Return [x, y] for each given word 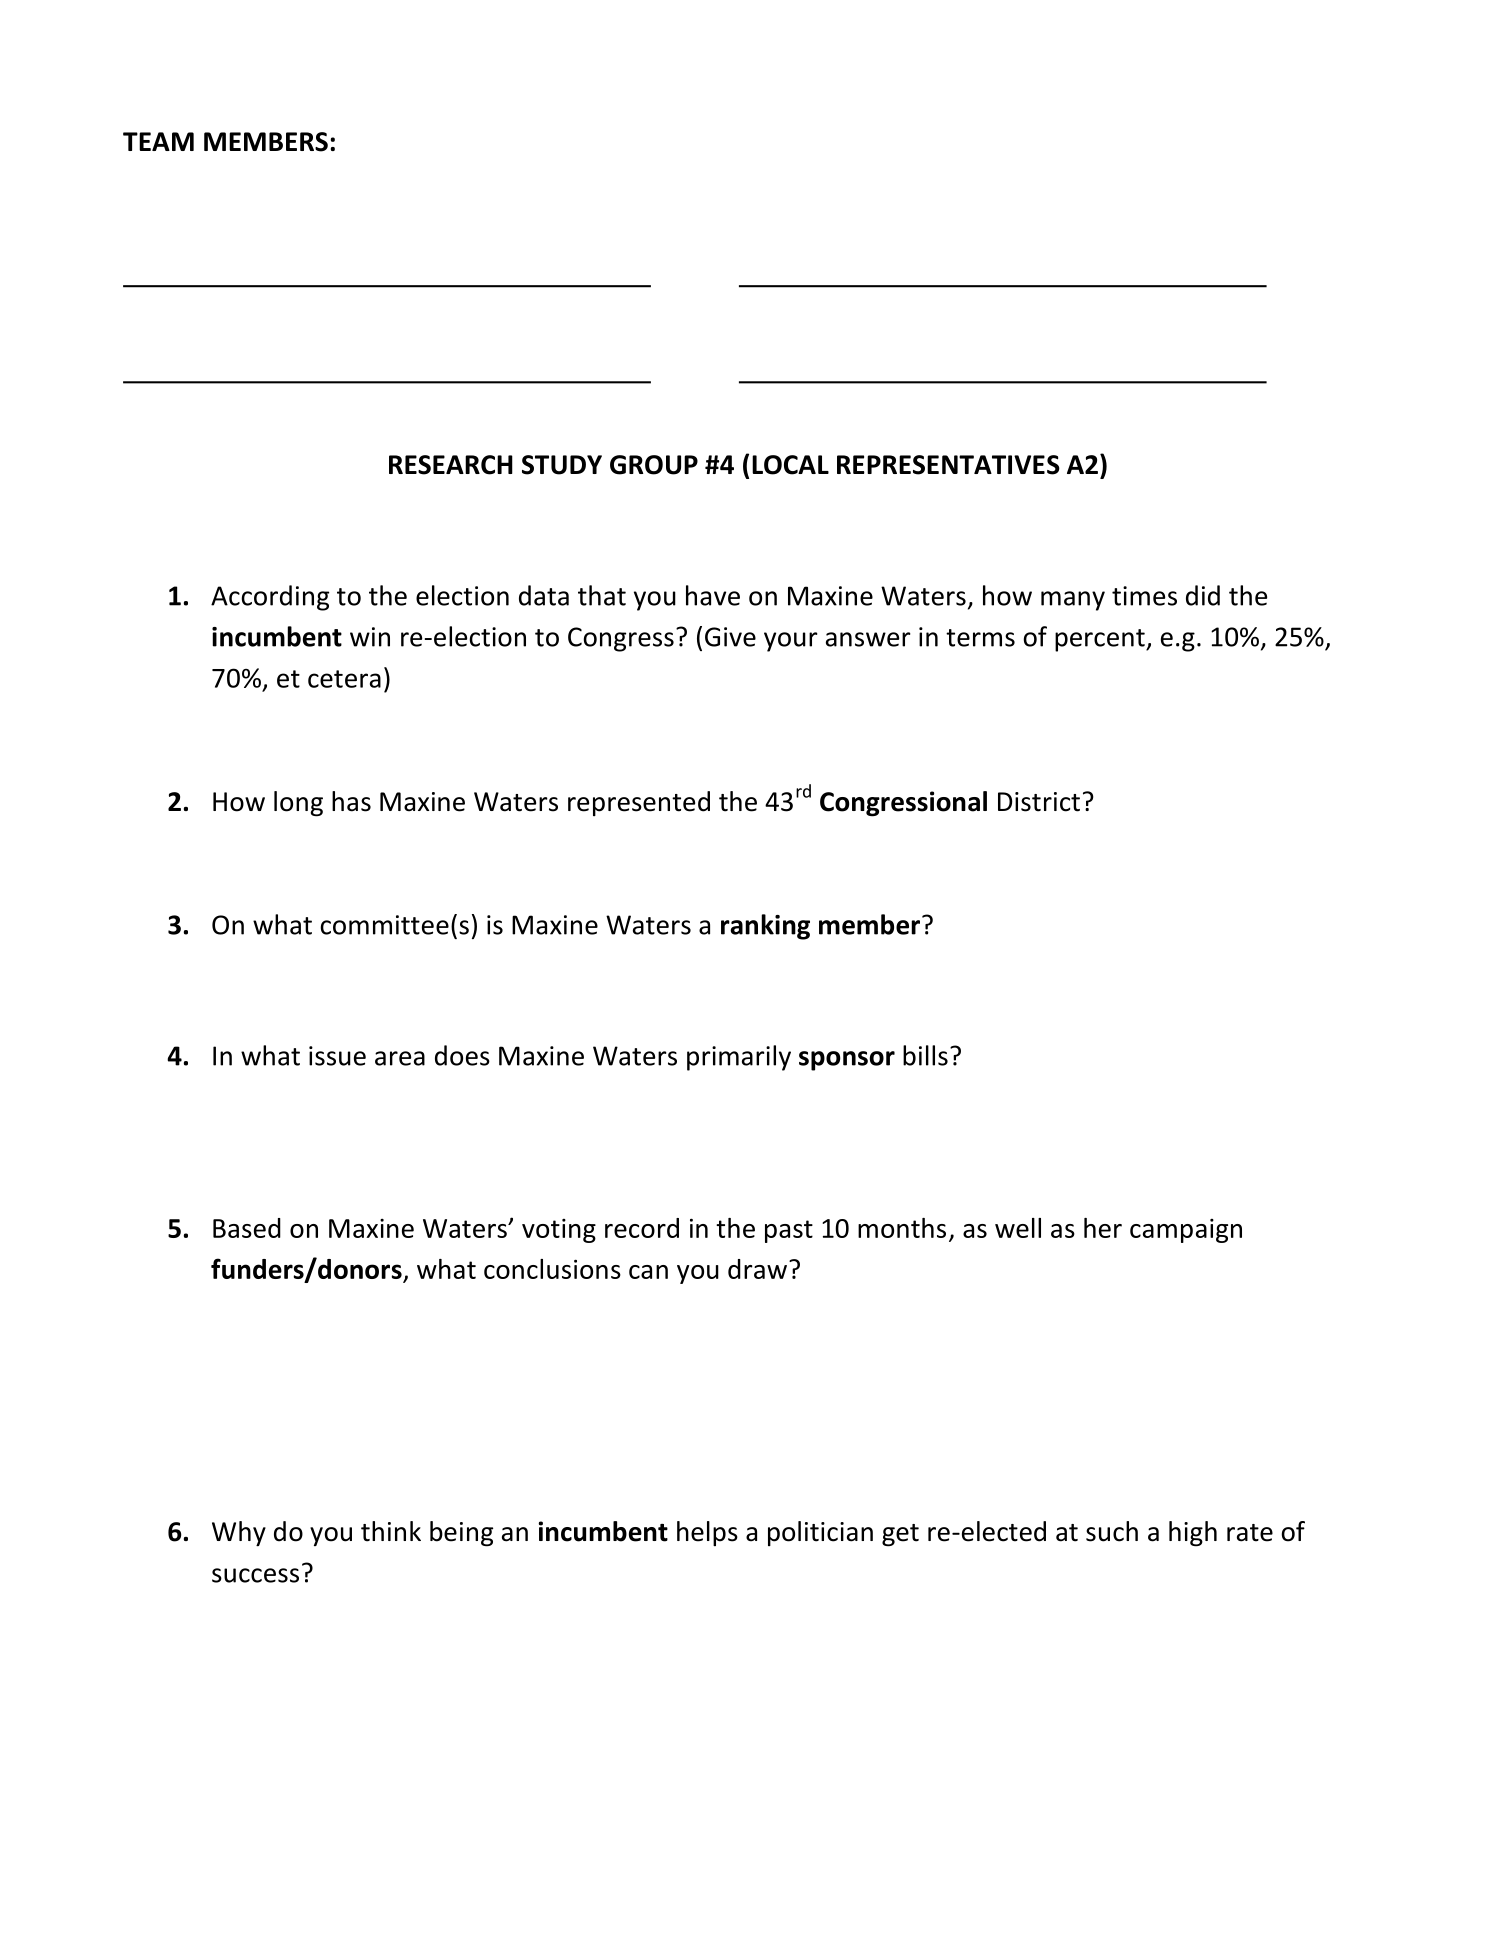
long [298, 804]
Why [239, 1534]
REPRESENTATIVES [948, 465]
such [1112, 1531]
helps [707, 1533]
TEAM [158, 141]
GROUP [654, 465]
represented [639, 803]
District [1039, 802]
